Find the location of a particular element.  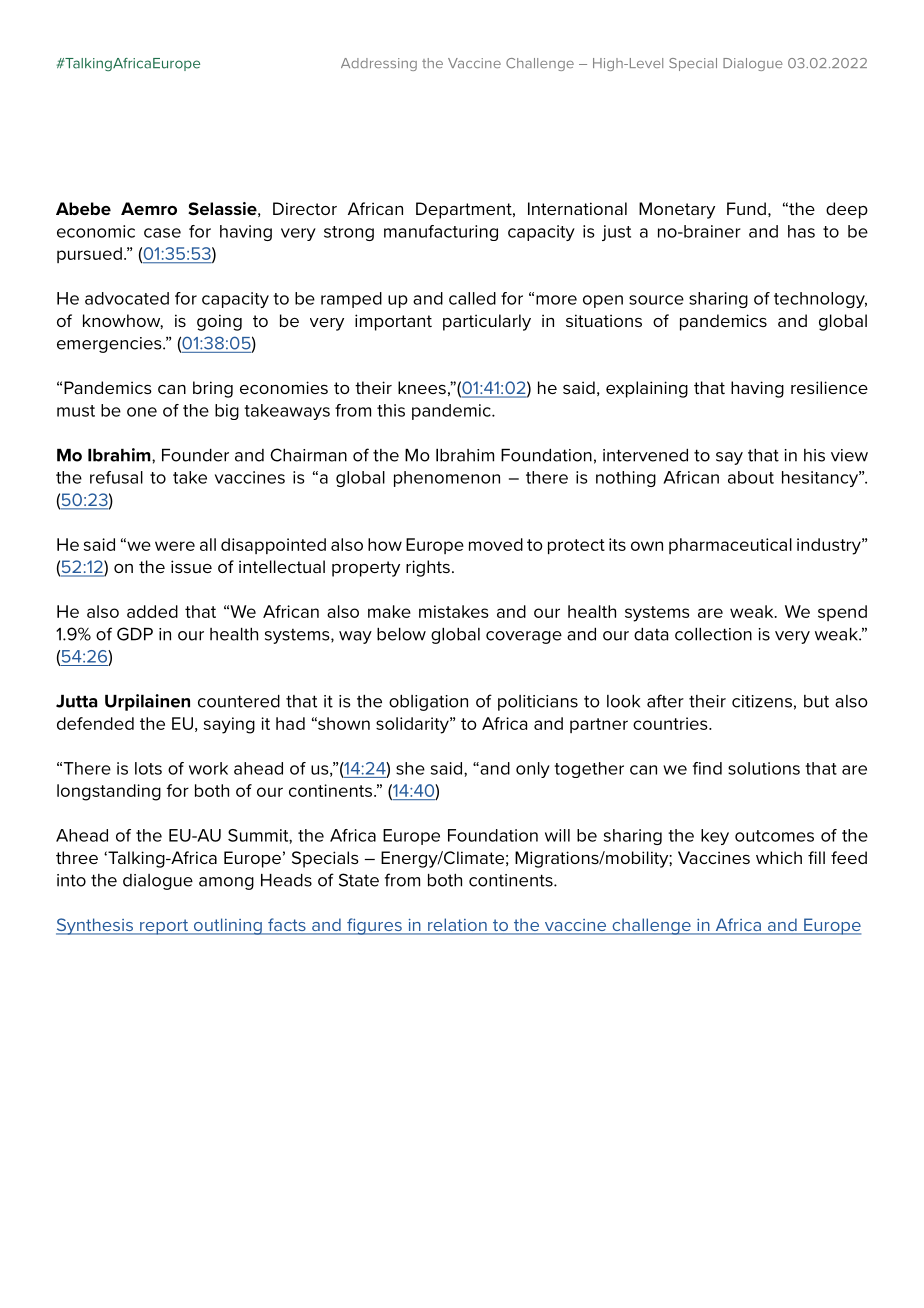

Addressing is located at coordinates (379, 64).
